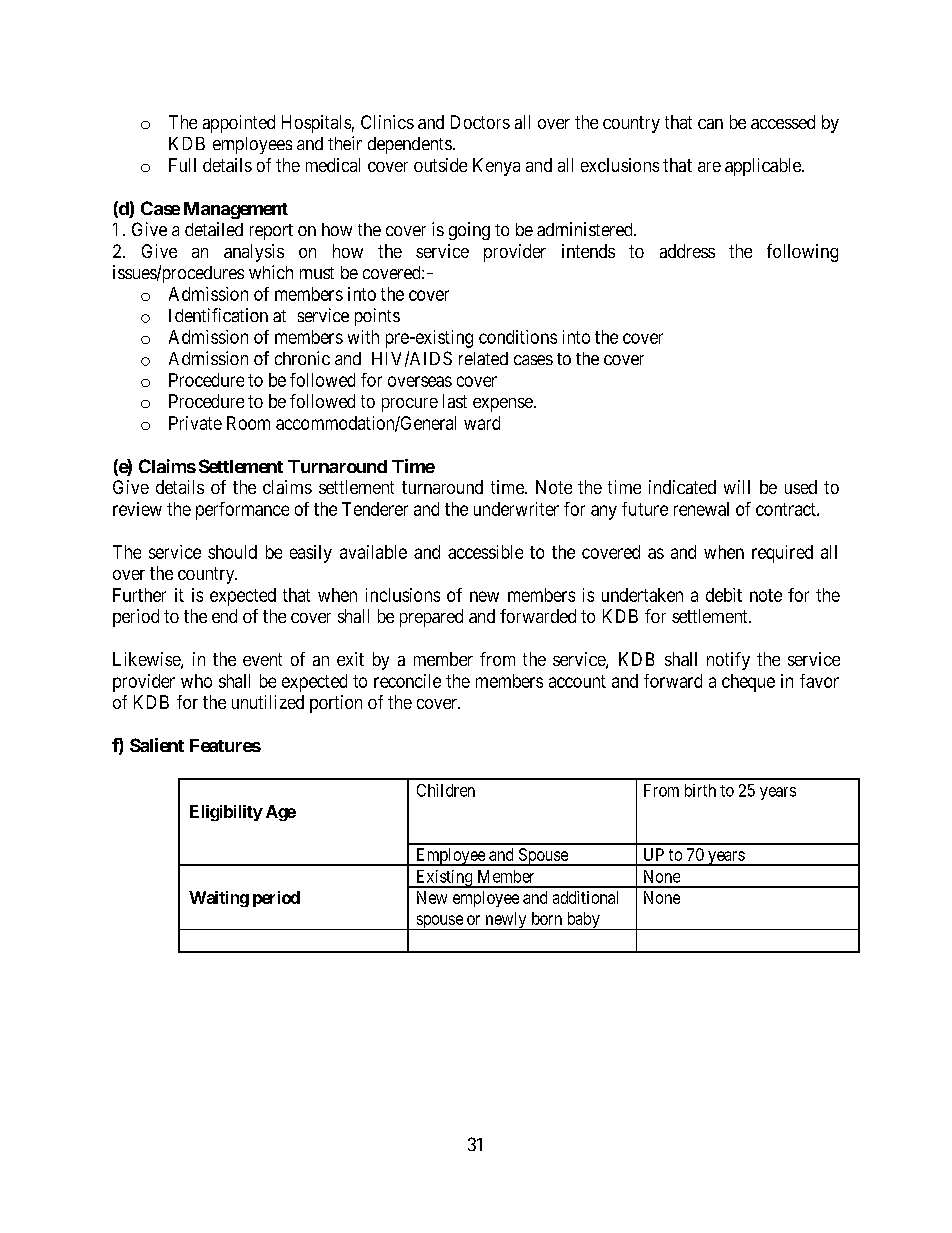  I want to click on applicable, so click(764, 167).
